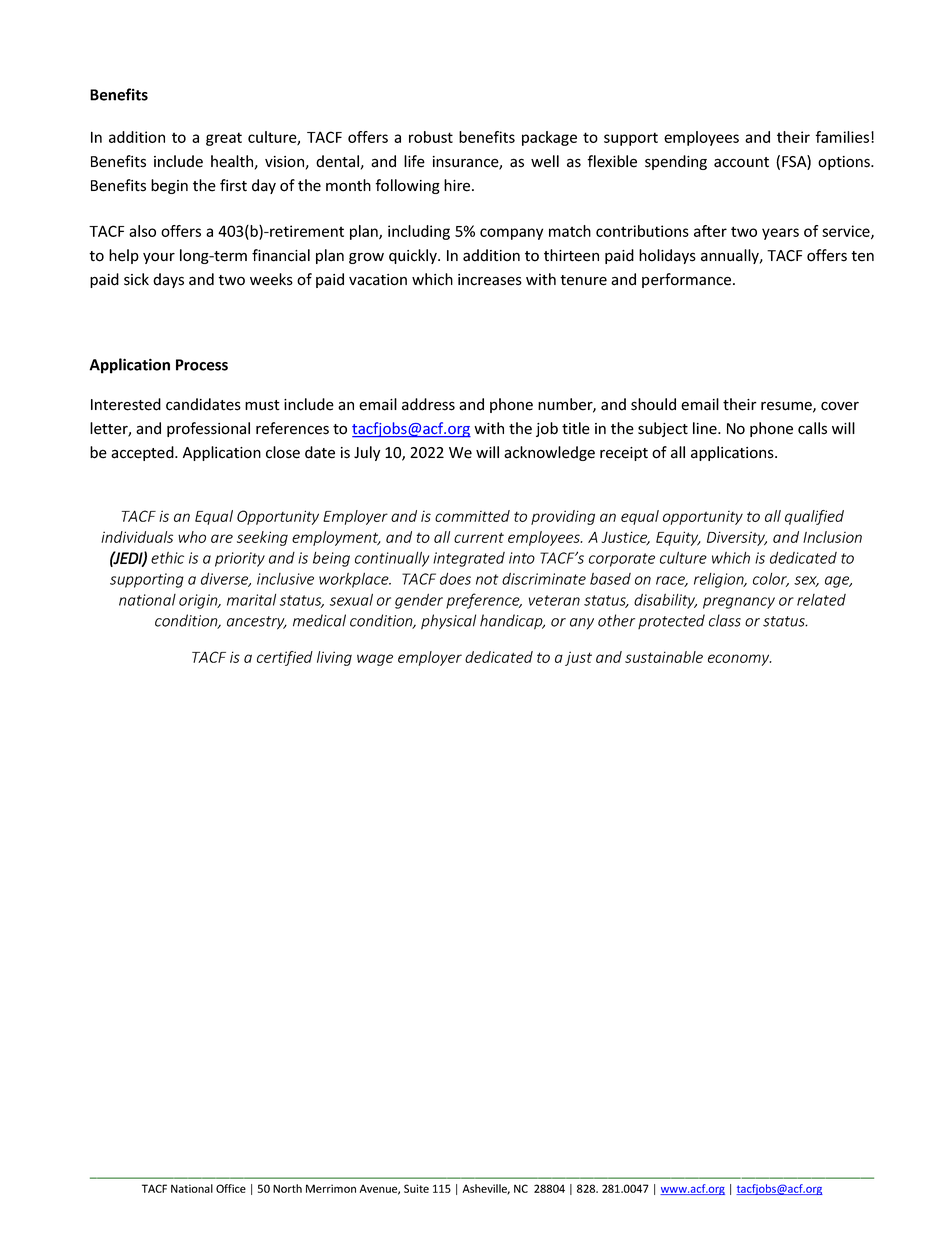 The image size is (952, 1233). What do you see at coordinates (375, 660) in the screenshot?
I see `wage` at bounding box center [375, 660].
